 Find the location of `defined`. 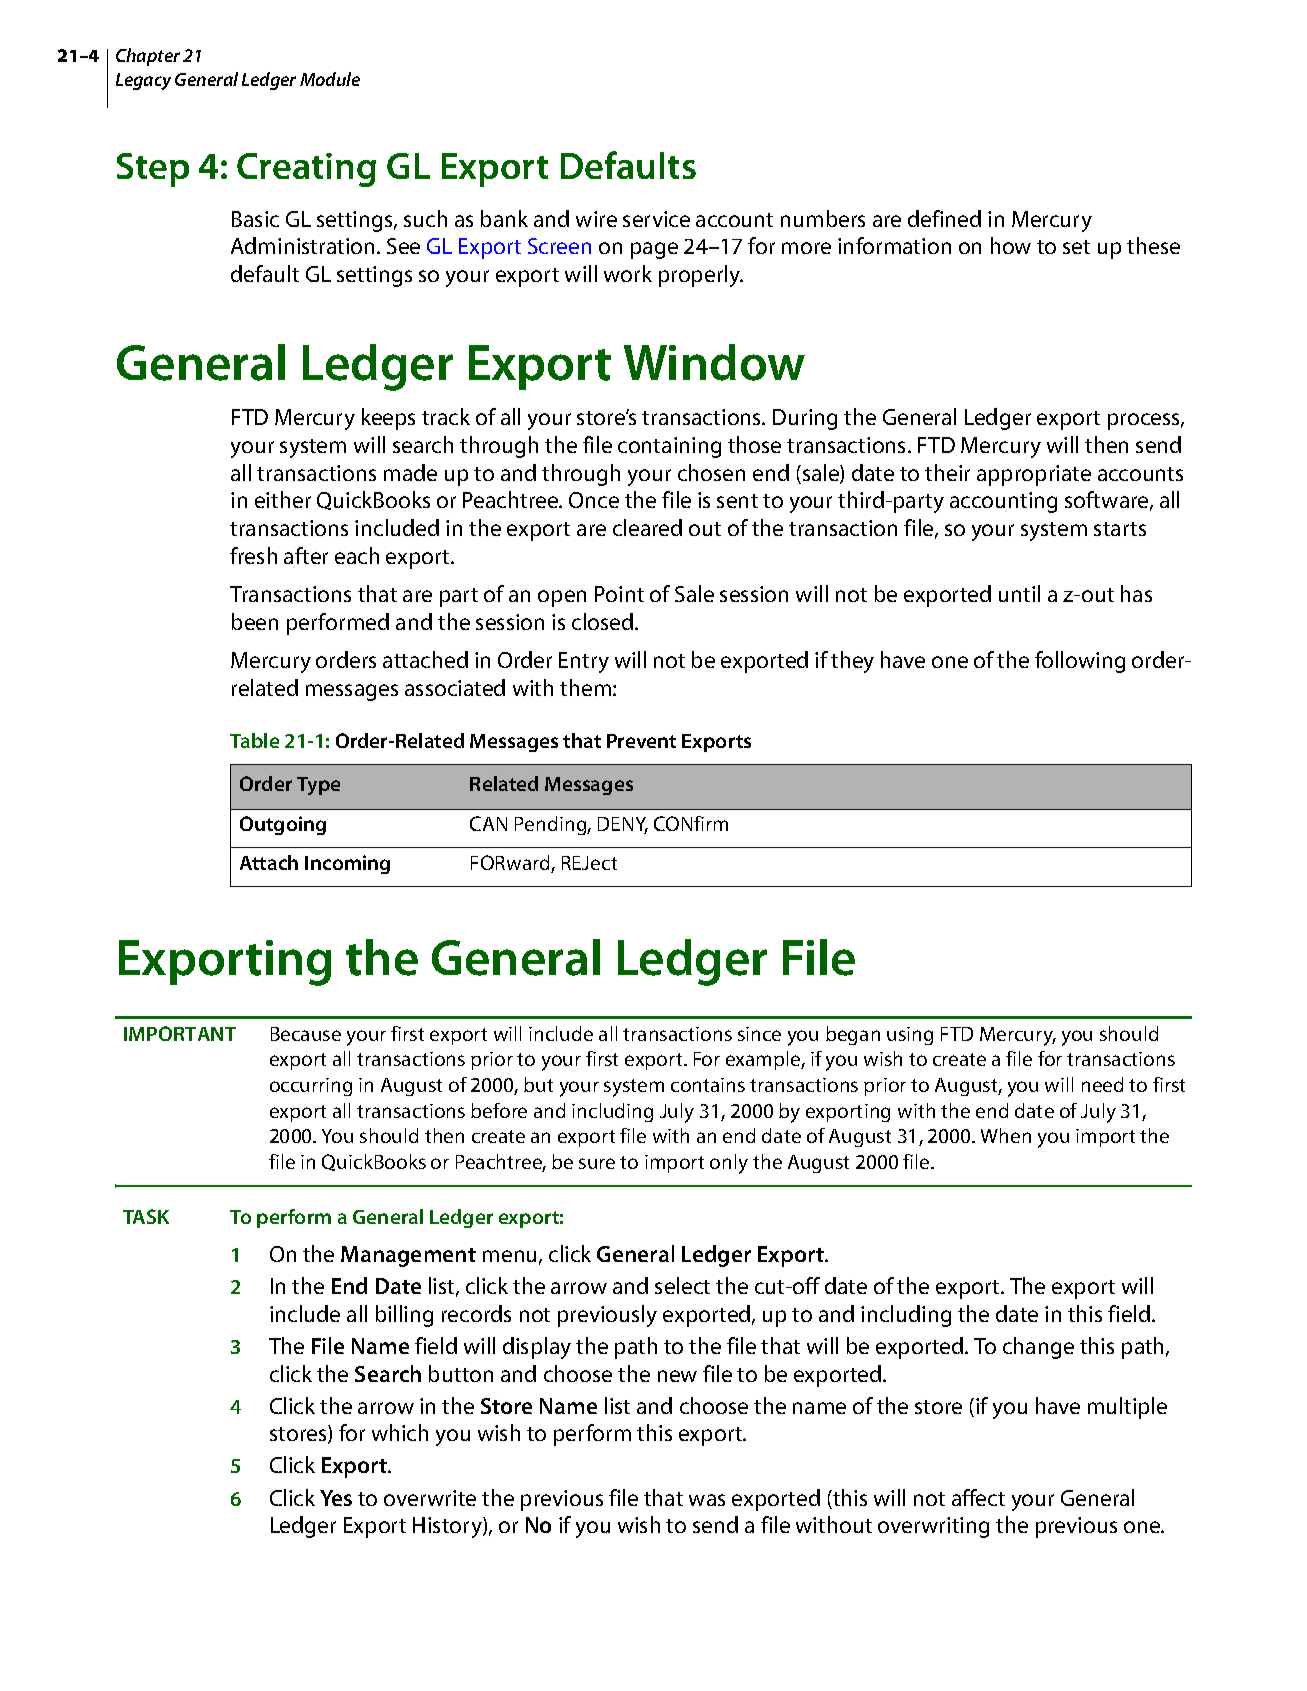

defined is located at coordinates (944, 218).
